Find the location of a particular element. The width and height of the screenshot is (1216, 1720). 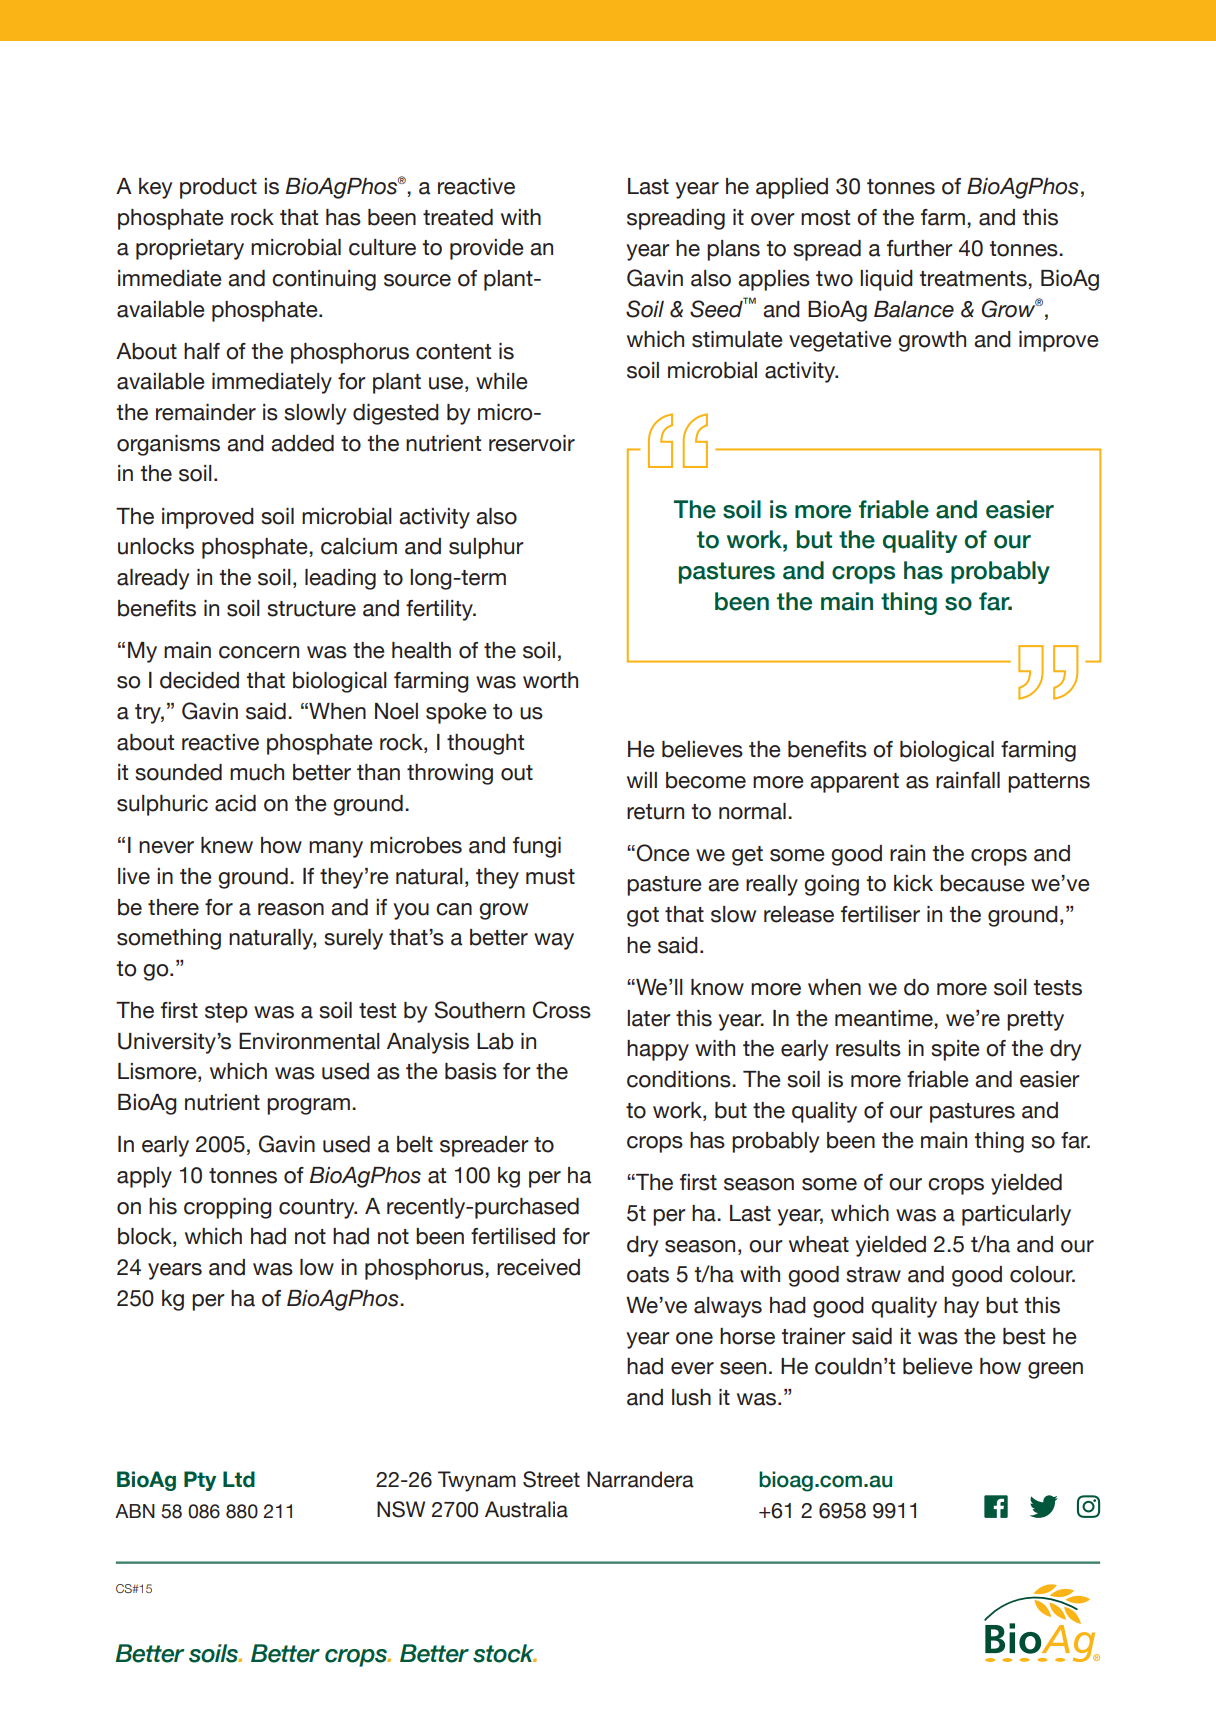

proprietary is located at coordinates (190, 249).
